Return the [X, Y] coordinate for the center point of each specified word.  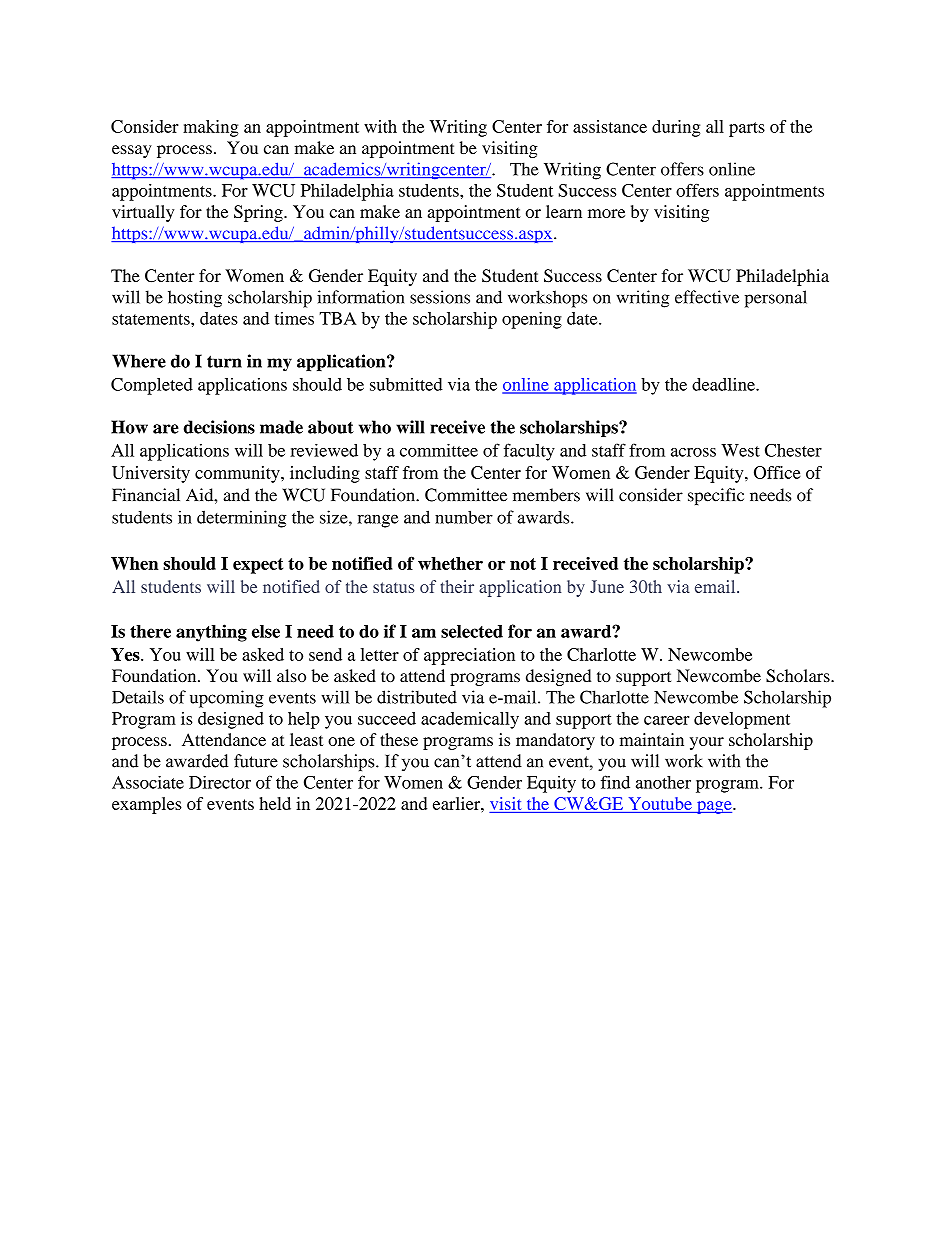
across [693, 452]
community [238, 474]
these [399, 739]
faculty [529, 452]
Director [220, 782]
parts [747, 129]
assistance [610, 126]
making [211, 128]
